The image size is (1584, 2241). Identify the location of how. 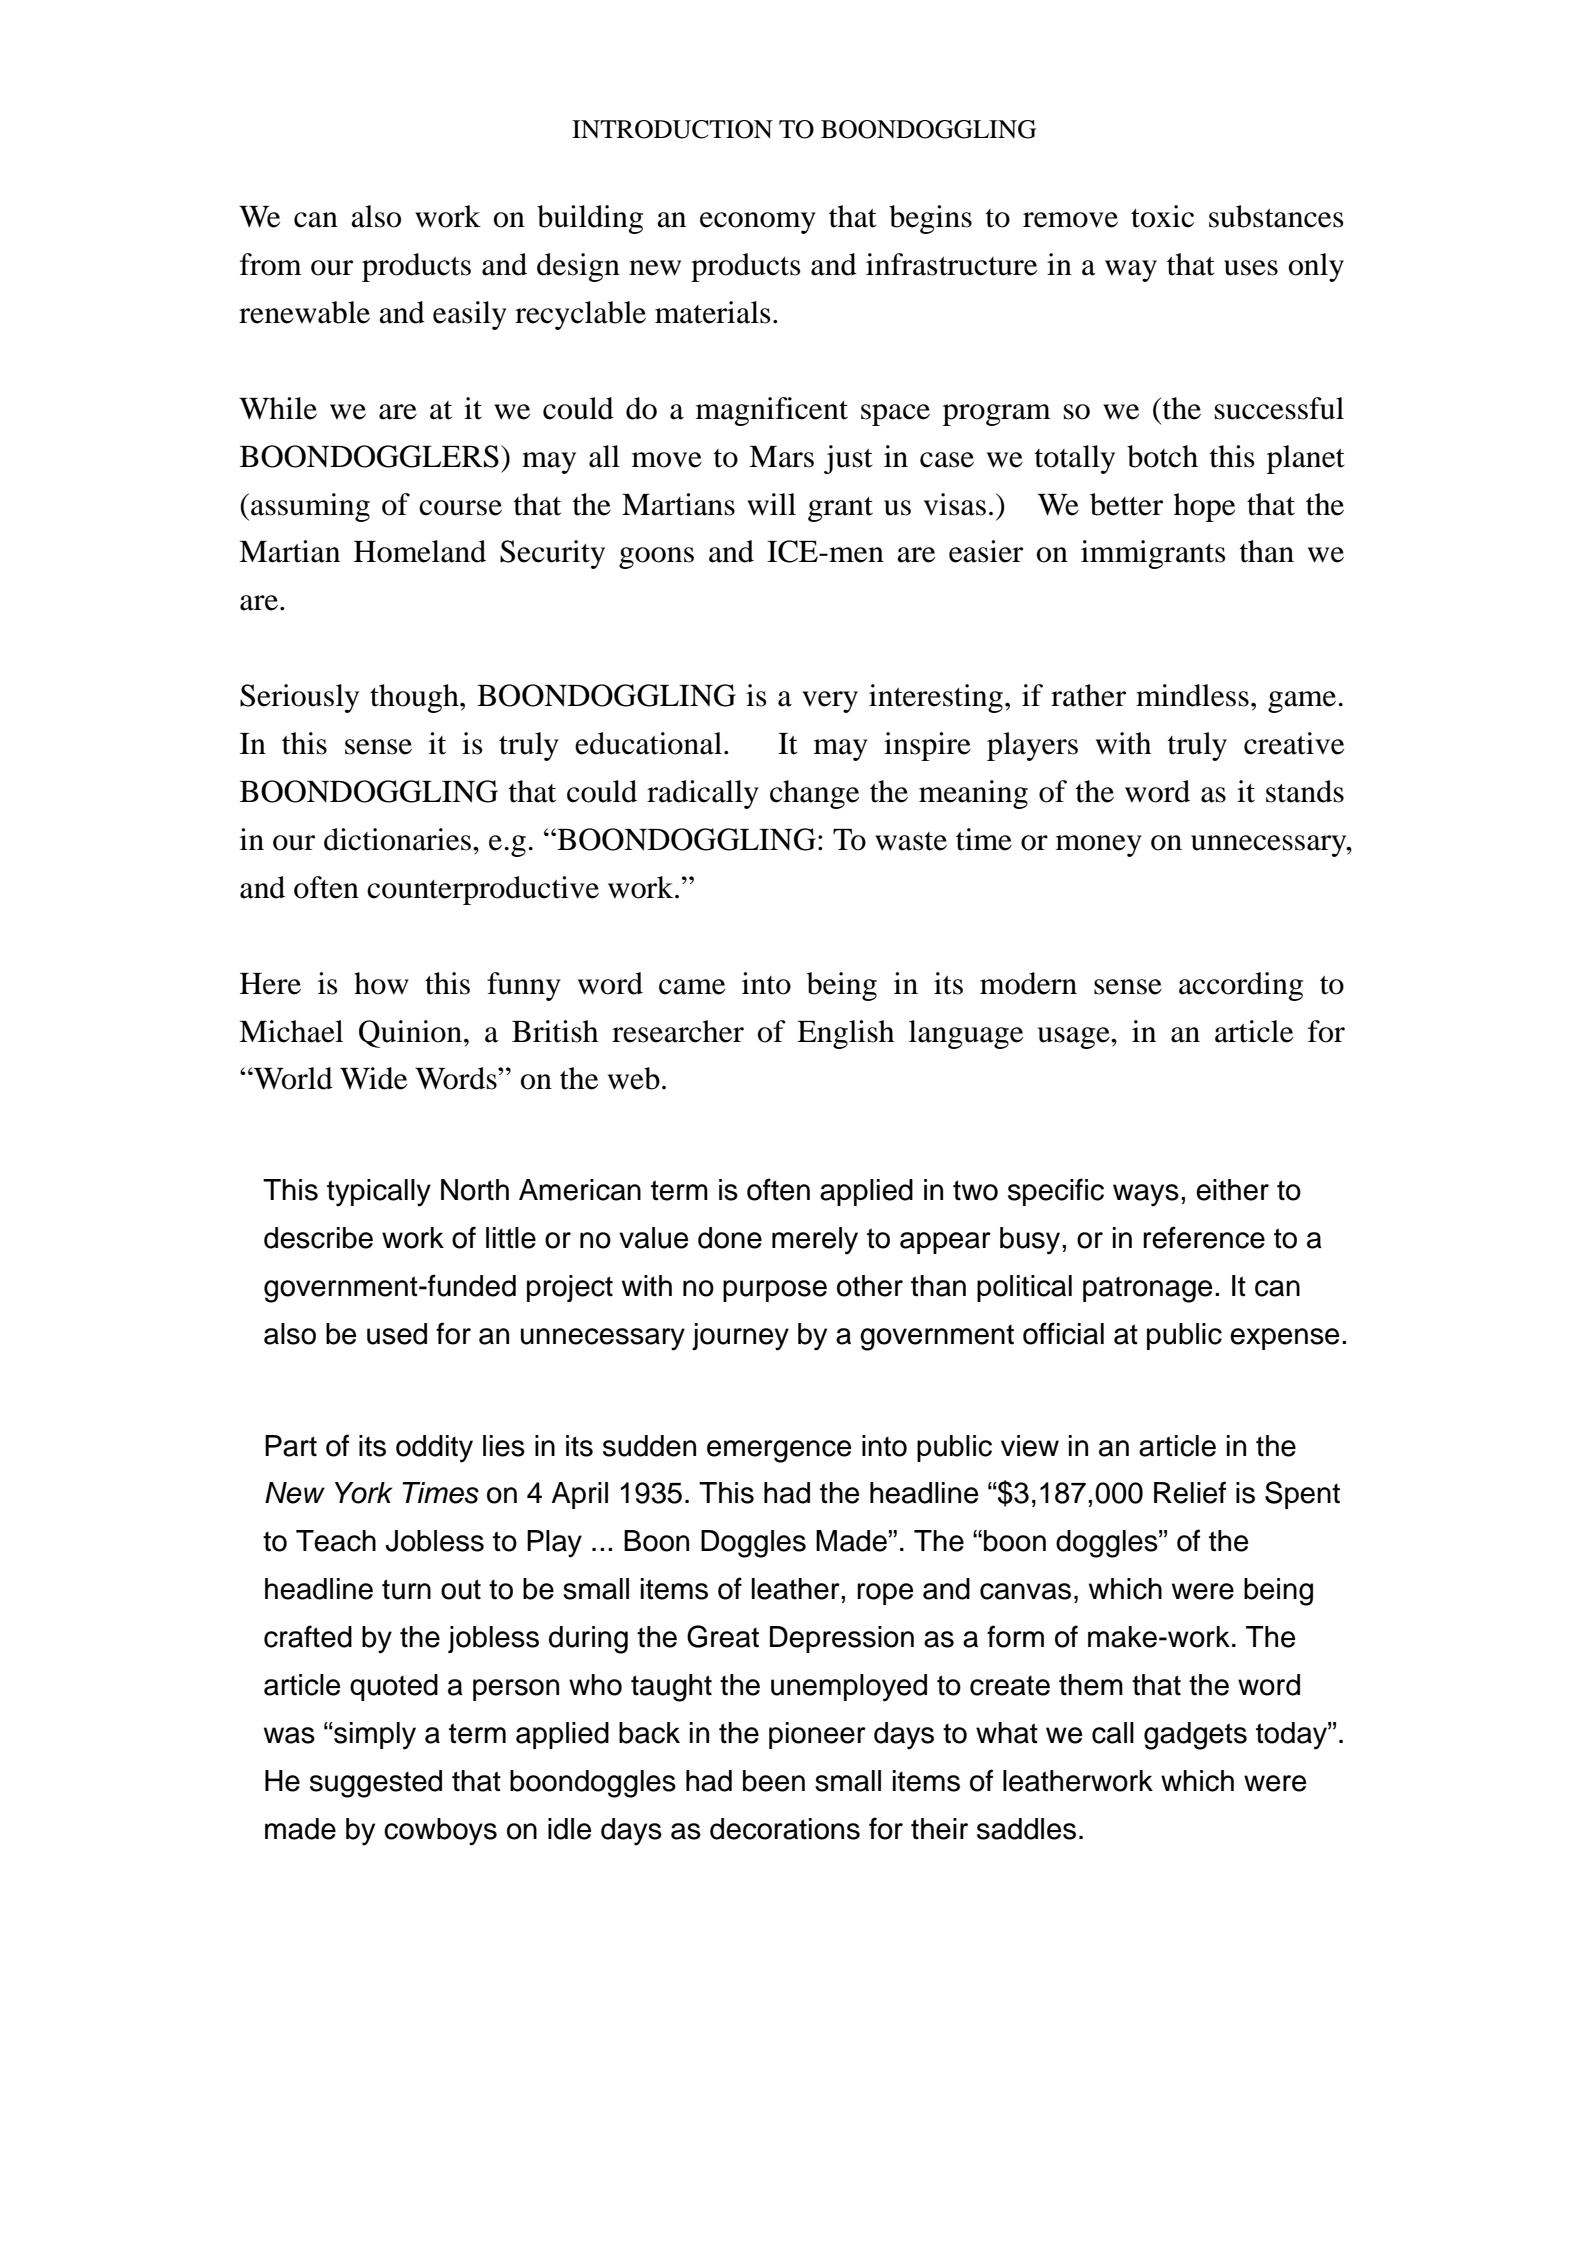
(381, 983).
